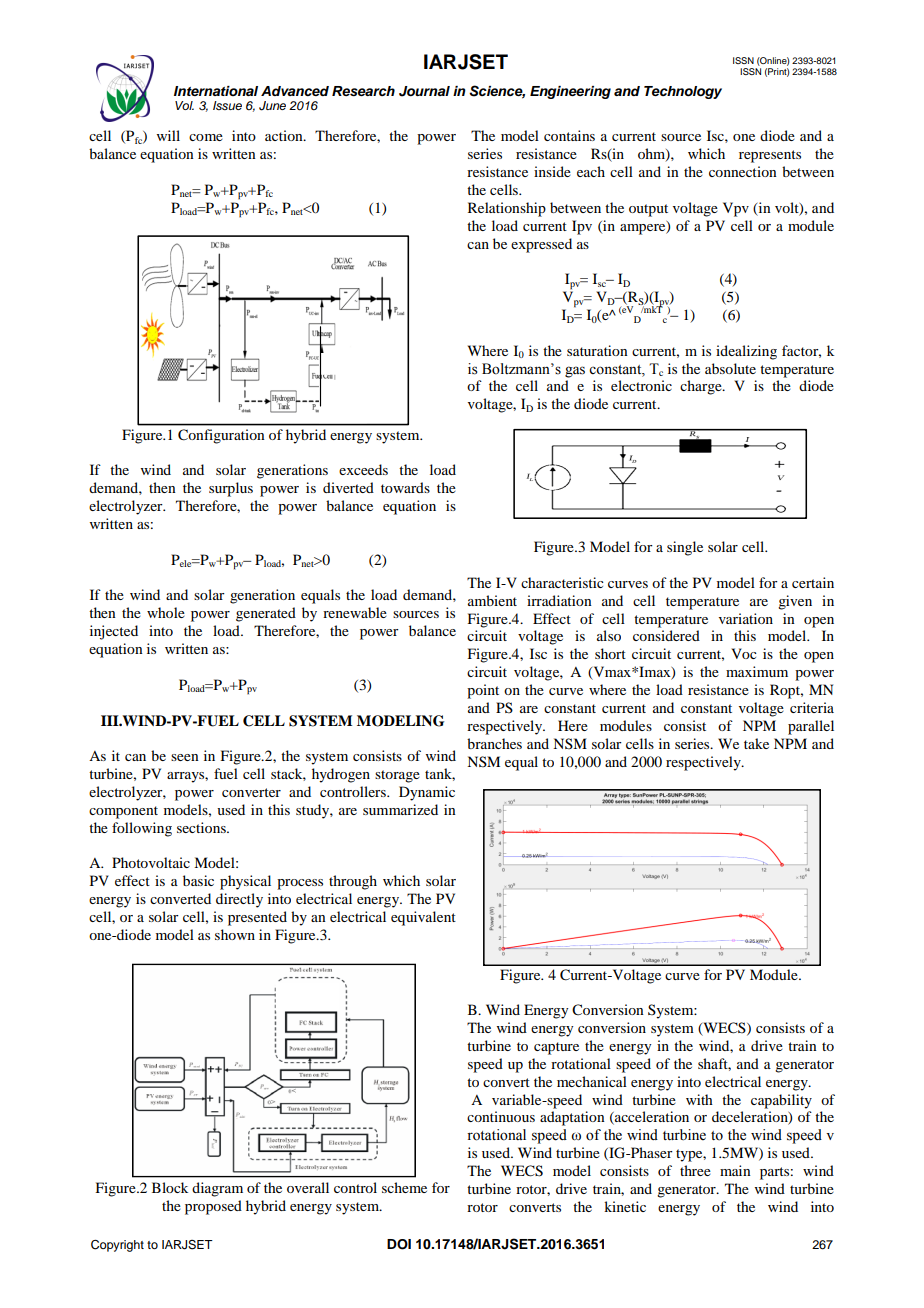 The width and height of the screenshot is (924, 1308). I want to click on proposed, so click(213, 1207).
